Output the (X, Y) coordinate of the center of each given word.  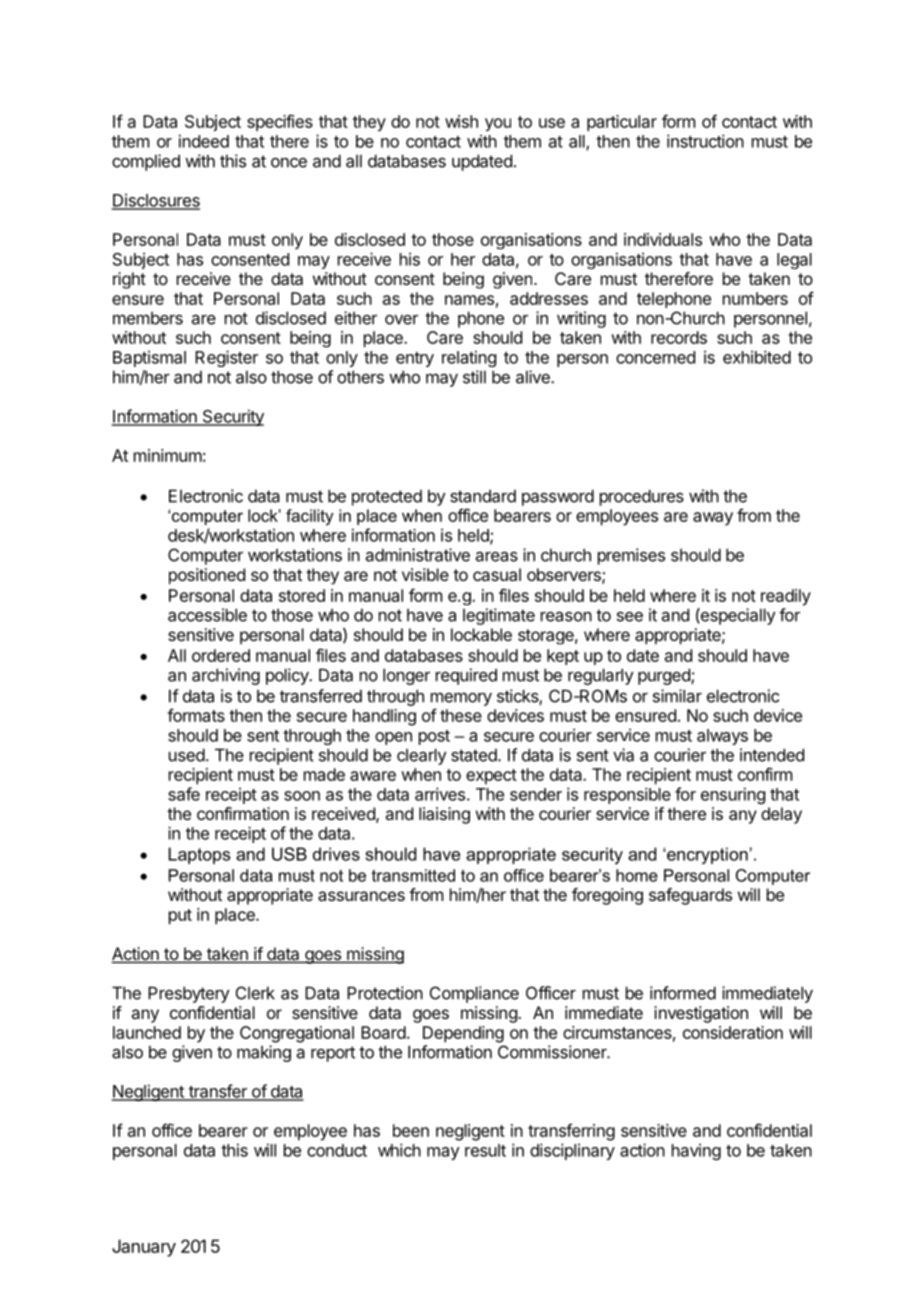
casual (497, 574)
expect (491, 777)
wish (461, 121)
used (187, 755)
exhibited (757, 357)
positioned (207, 576)
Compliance (474, 994)
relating (469, 358)
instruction (705, 141)
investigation (701, 1014)
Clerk (255, 993)
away (713, 519)
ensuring (733, 795)
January (144, 1248)
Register (226, 358)
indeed (204, 141)
